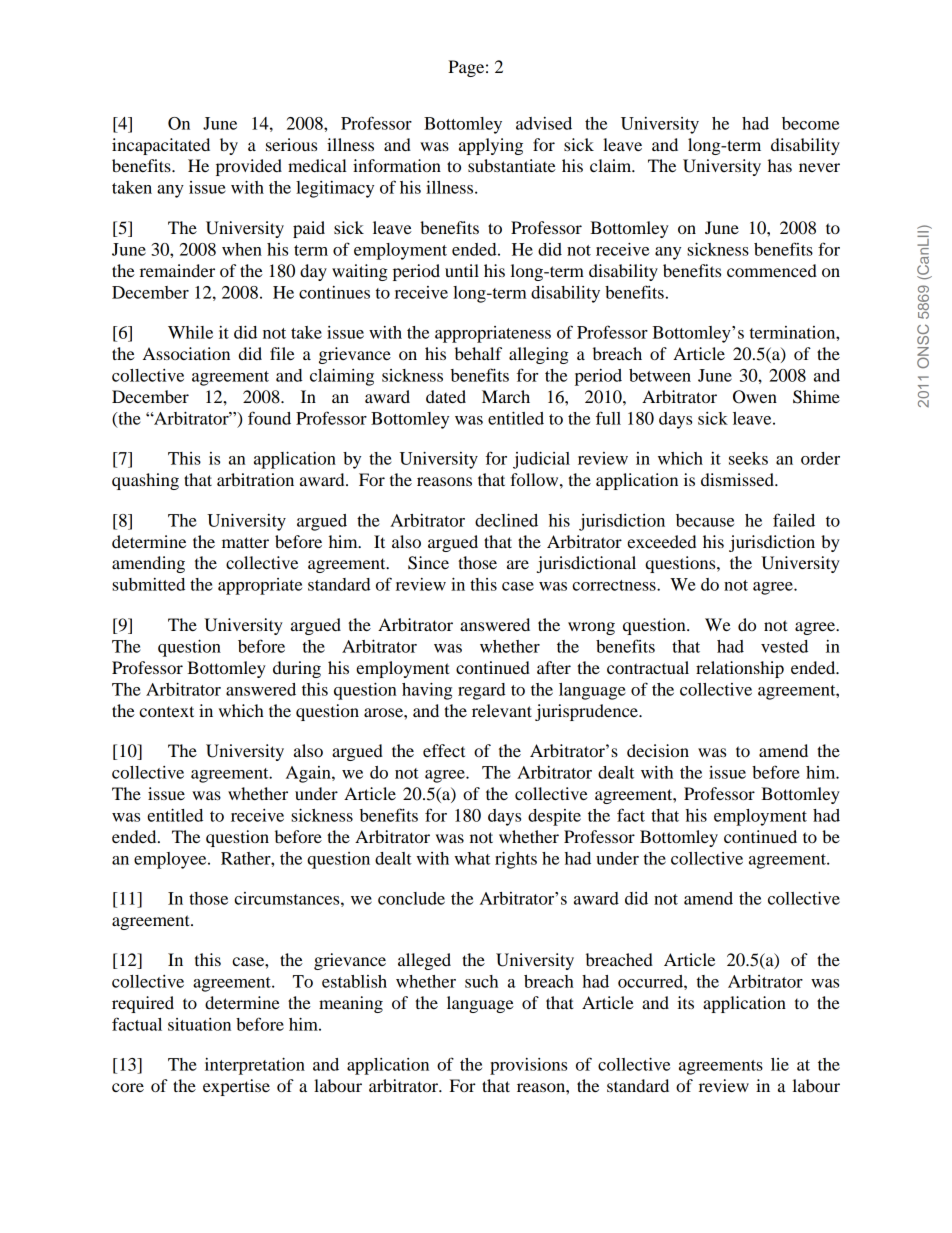 This image has height=1233, width=952. Describe the element at coordinates (528, 1066) in the image. I see `provisions` at that location.
